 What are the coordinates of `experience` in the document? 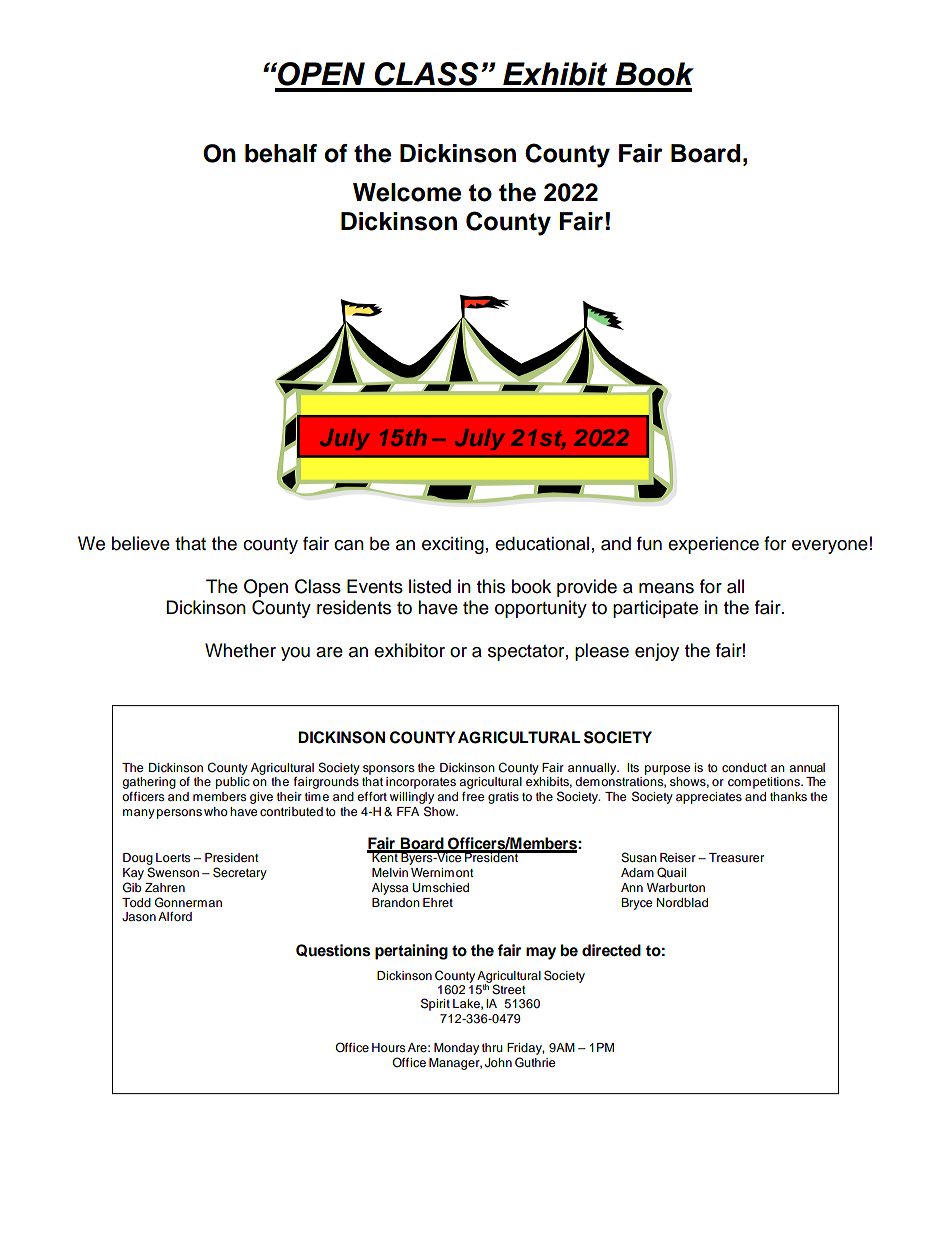 It's located at (713, 545).
